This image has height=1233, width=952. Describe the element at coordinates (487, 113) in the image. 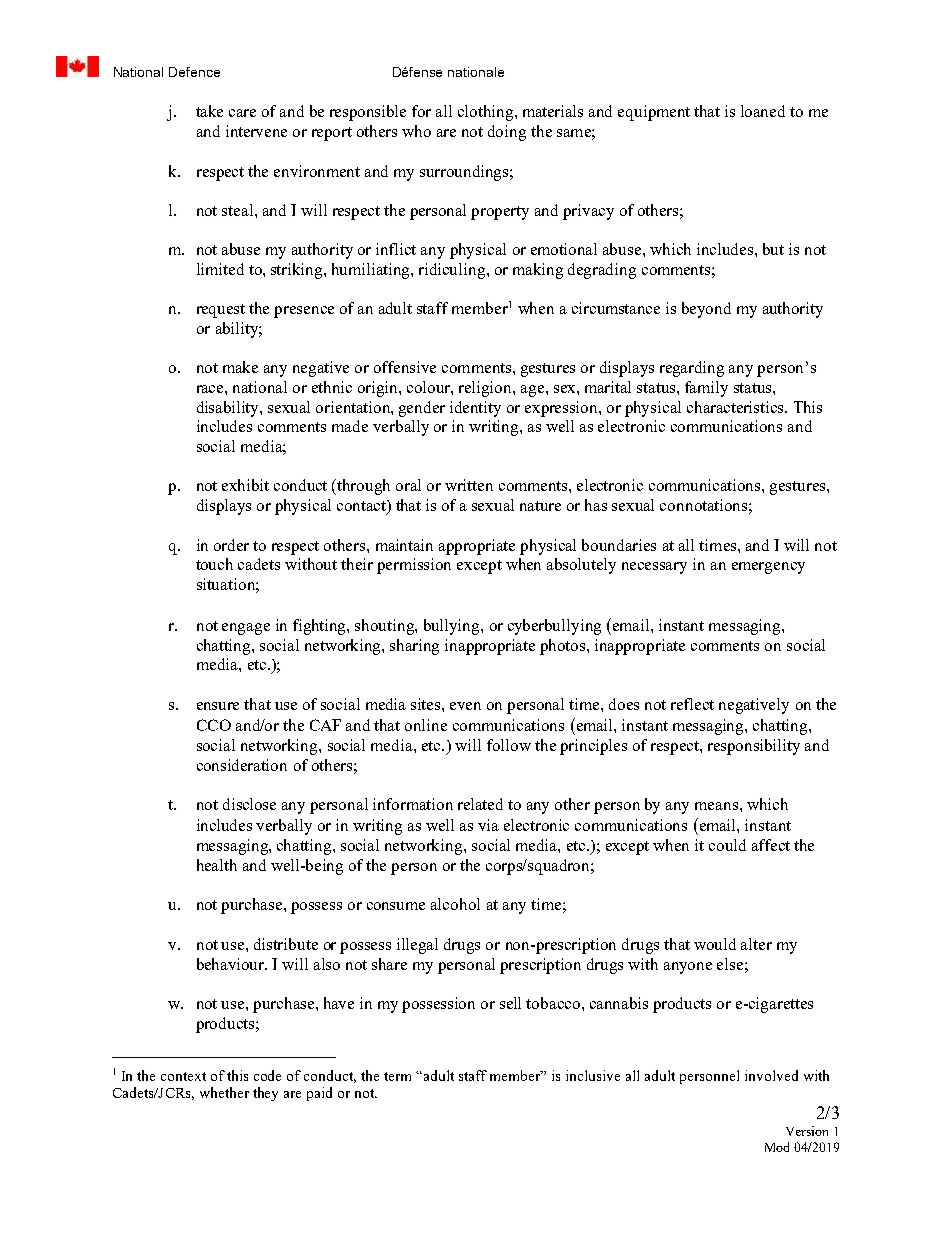

I see `clothing` at that location.
